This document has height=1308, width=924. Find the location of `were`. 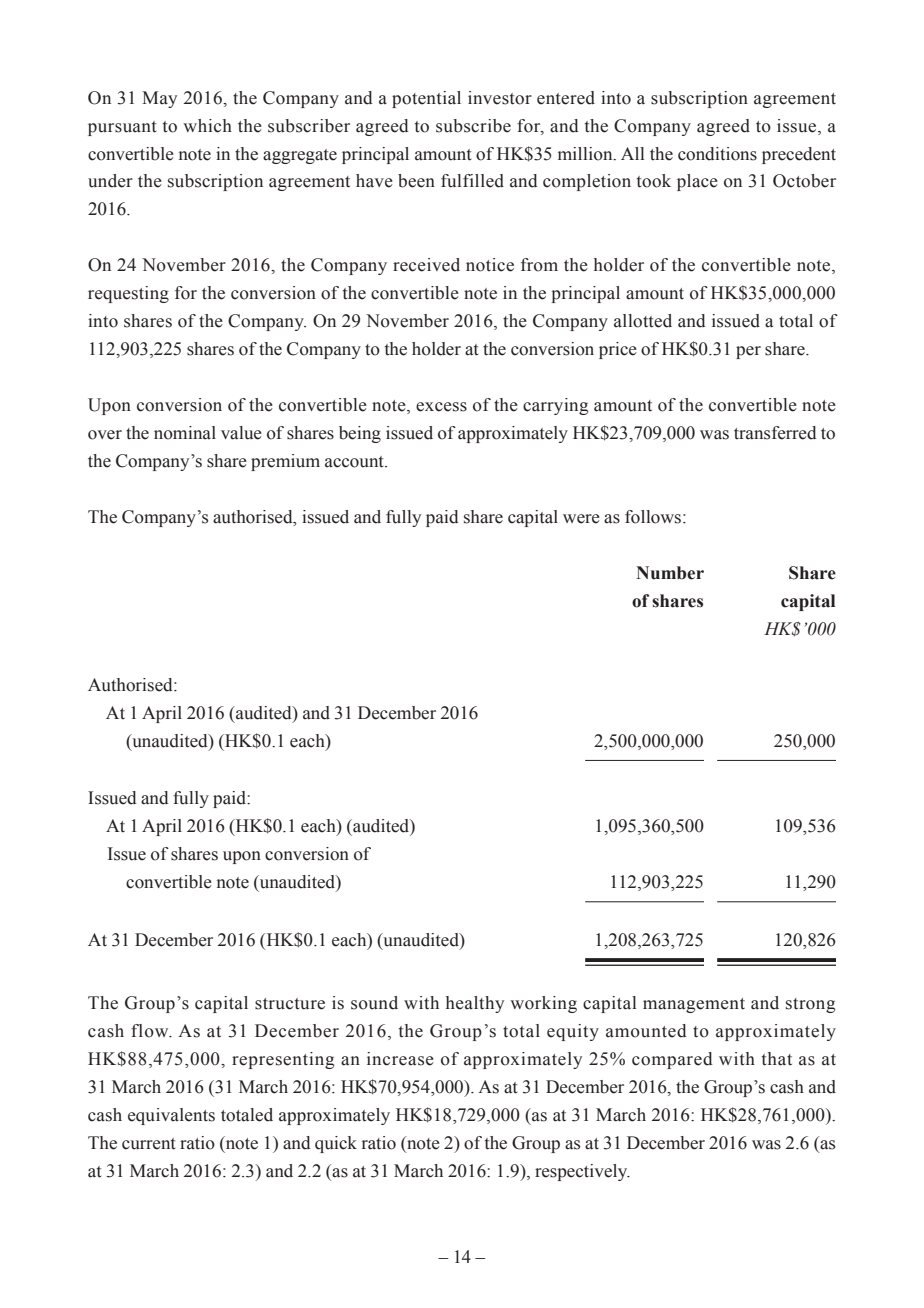

were is located at coordinates (581, 519).
